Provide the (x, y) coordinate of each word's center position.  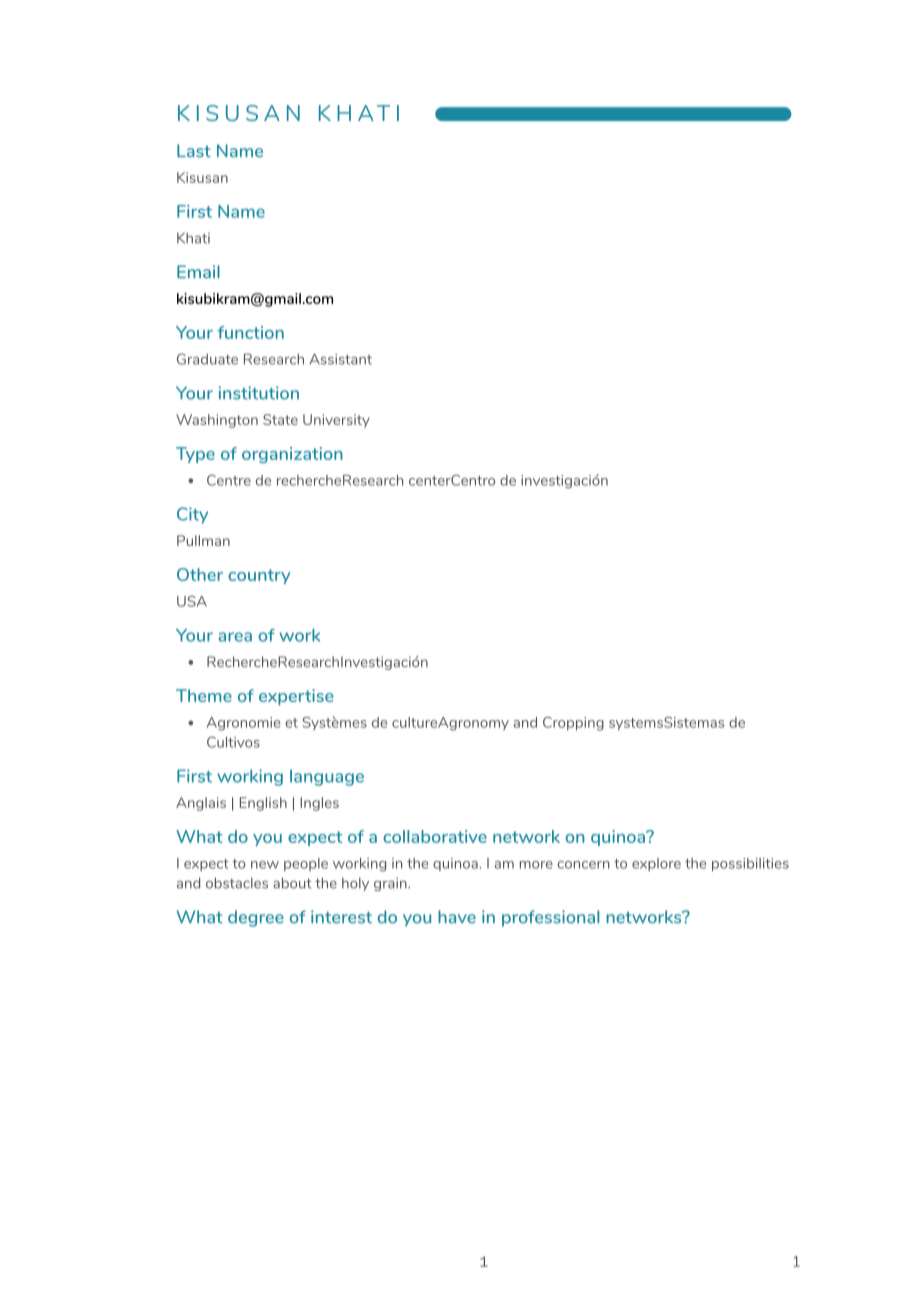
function (250, 332)
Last (194, 150)
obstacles (237, 883)
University (336, 421)
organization (292, 455)
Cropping (573, 724)
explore (656, 864)
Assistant (340, 359)
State (280, 419)
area (235, 637)
